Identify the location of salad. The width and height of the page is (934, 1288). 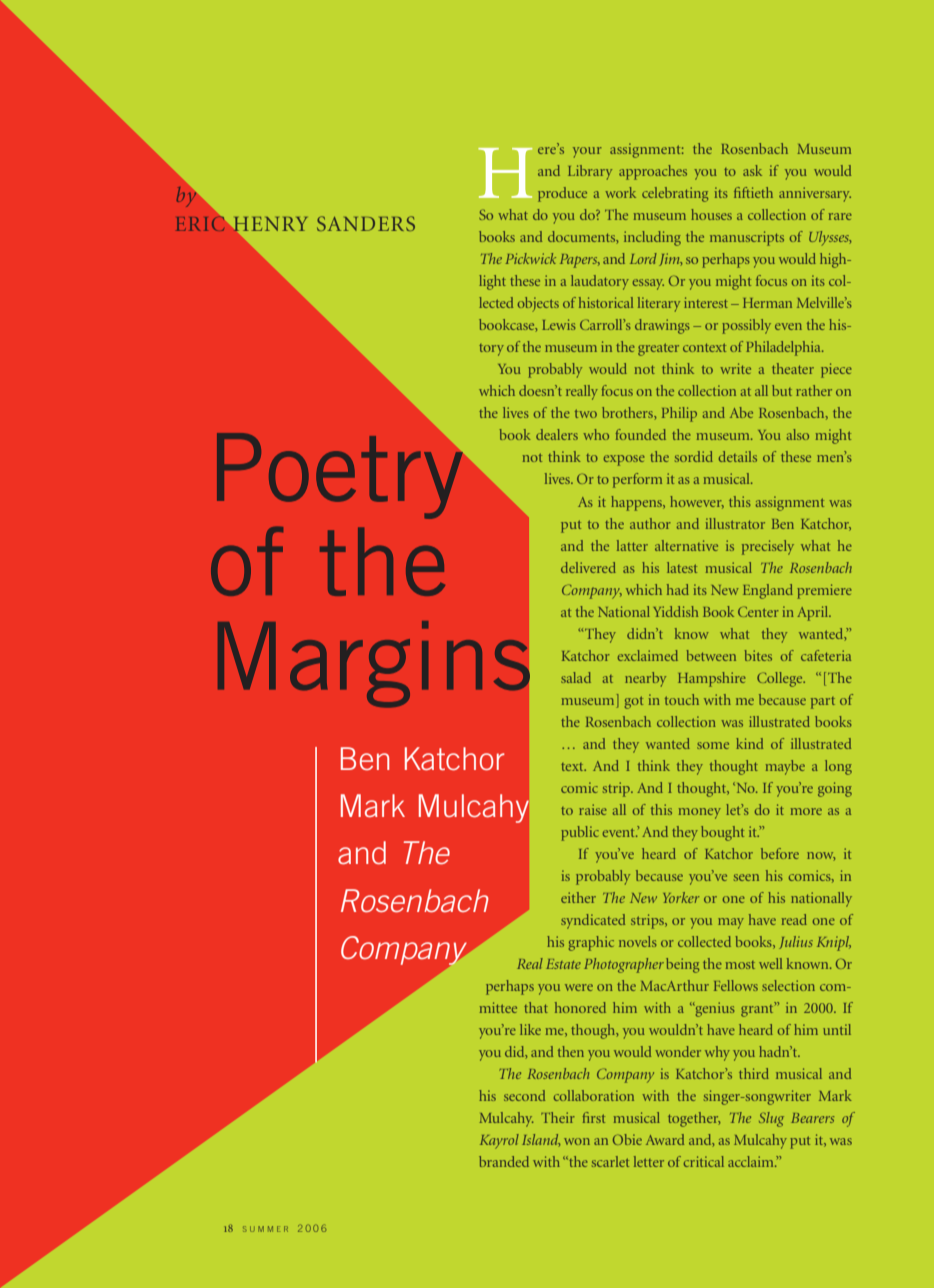
(576, 677).
